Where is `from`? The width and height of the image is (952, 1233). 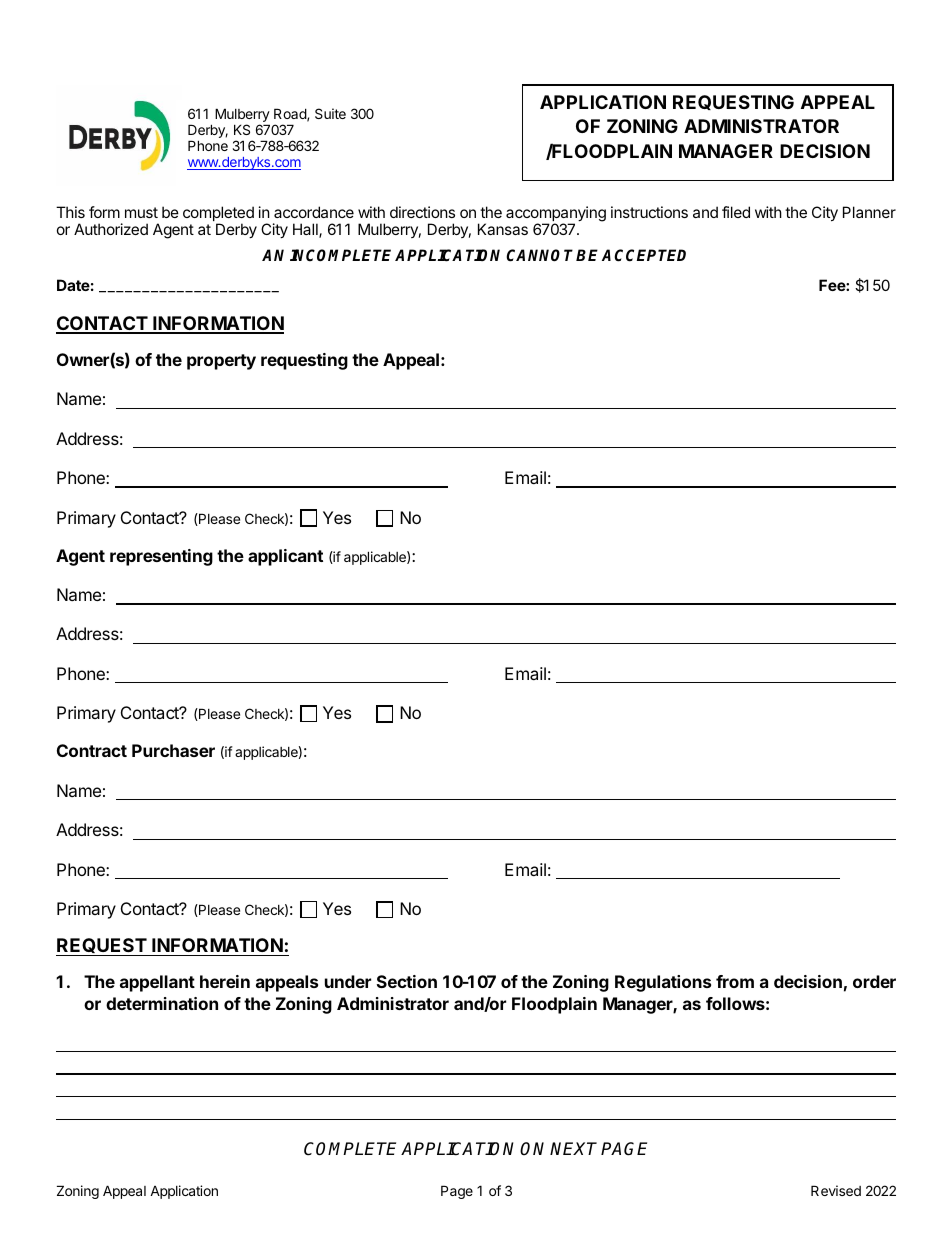
from is located at coordinates (735, 981).
